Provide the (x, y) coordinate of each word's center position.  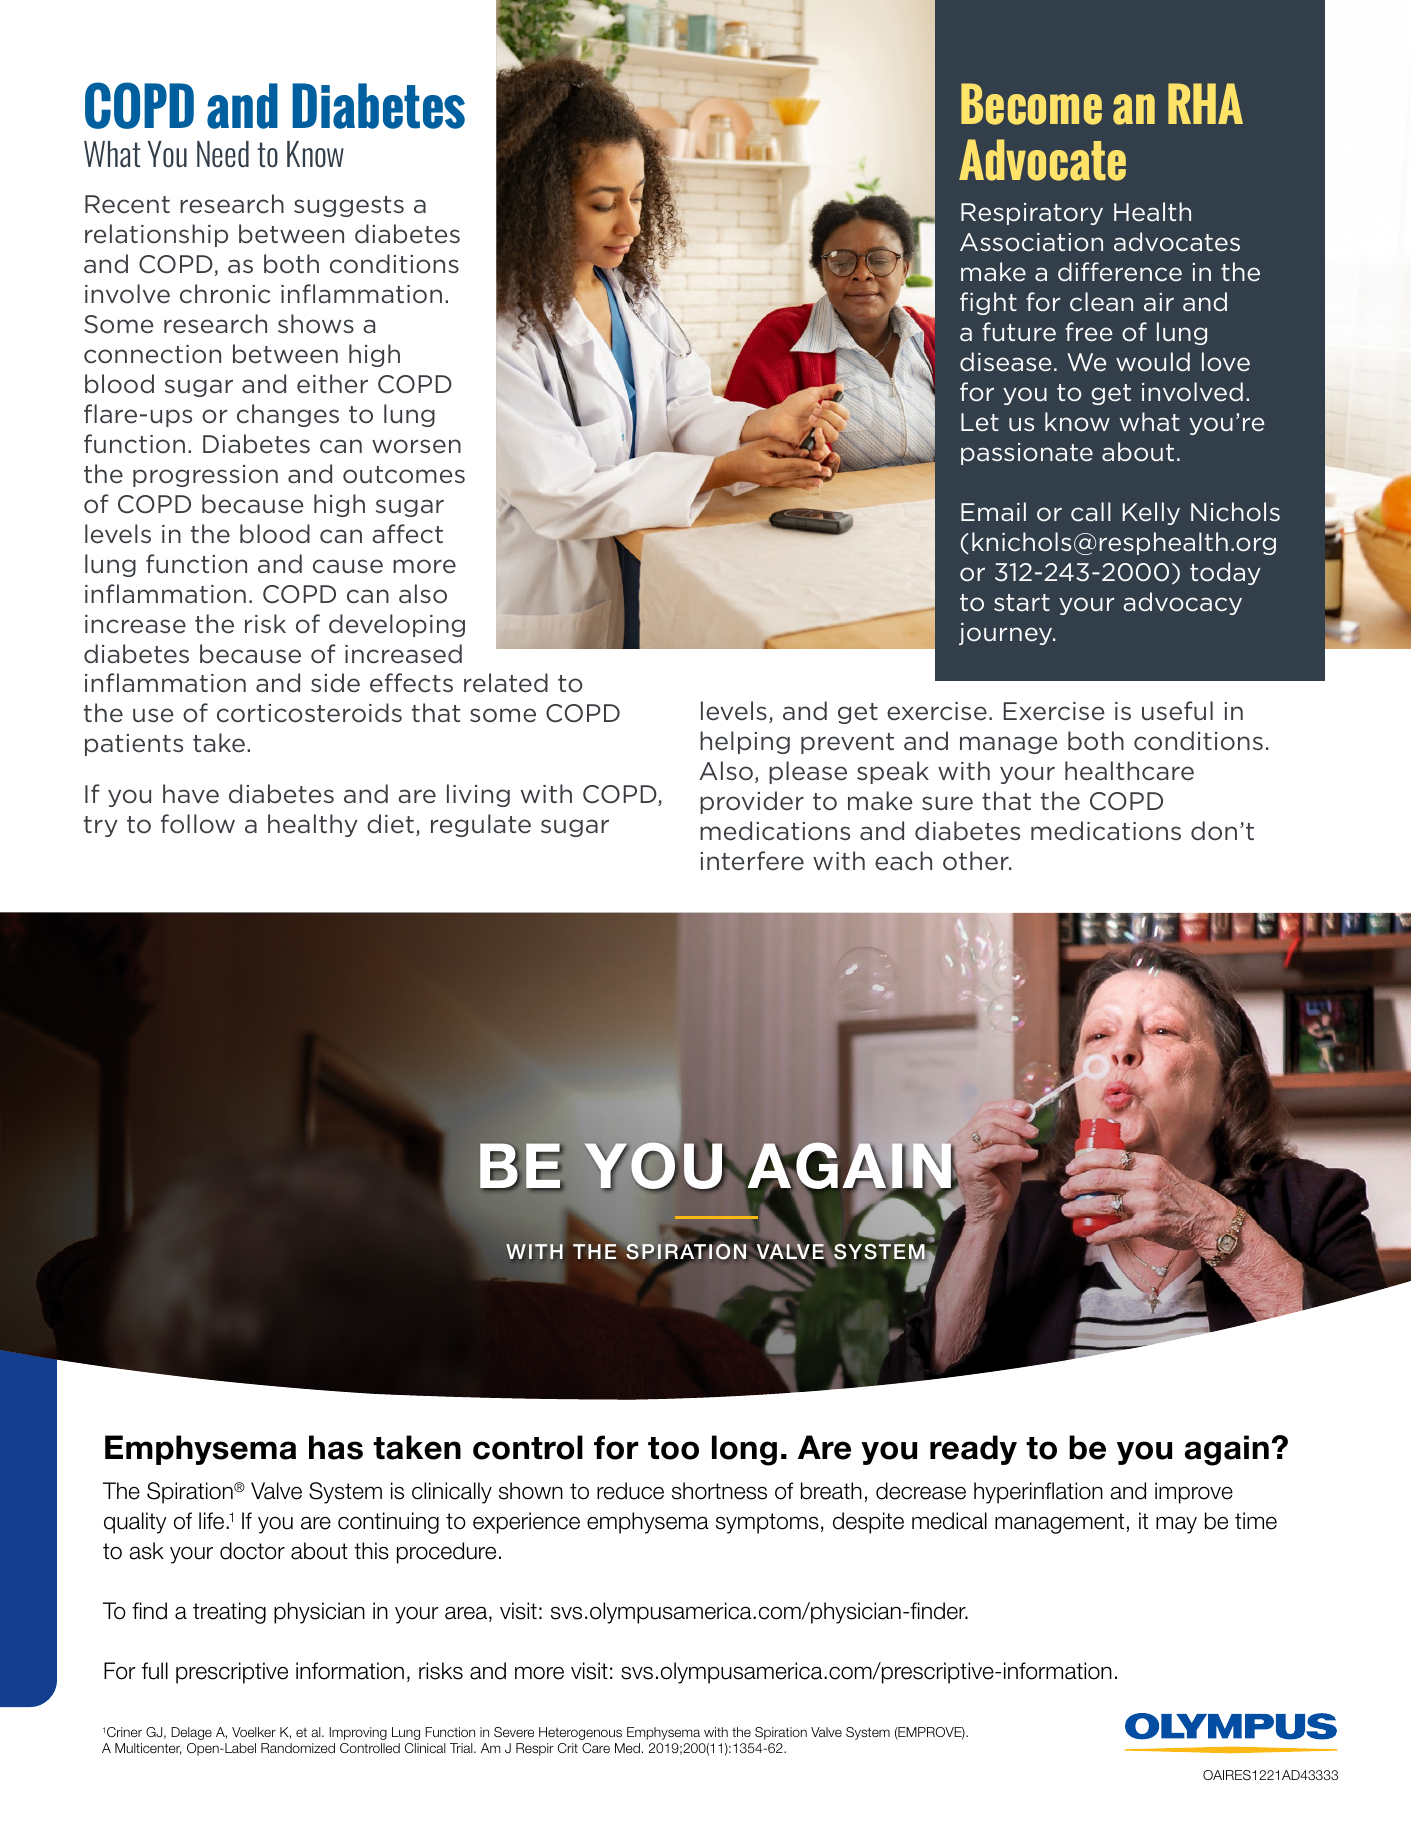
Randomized (298, 1748)
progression (205, 476)
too (673, 1448)
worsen (416, 446)
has (336, 1447)
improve (1194, 1493)
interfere (752, 861)
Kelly (1151, 513)
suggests (349, 206)
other (977, 861)
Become (1031, 104)
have (191, 794)
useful (1177, 711)
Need (223, 154)
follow (198, 824)
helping (745, 742)
